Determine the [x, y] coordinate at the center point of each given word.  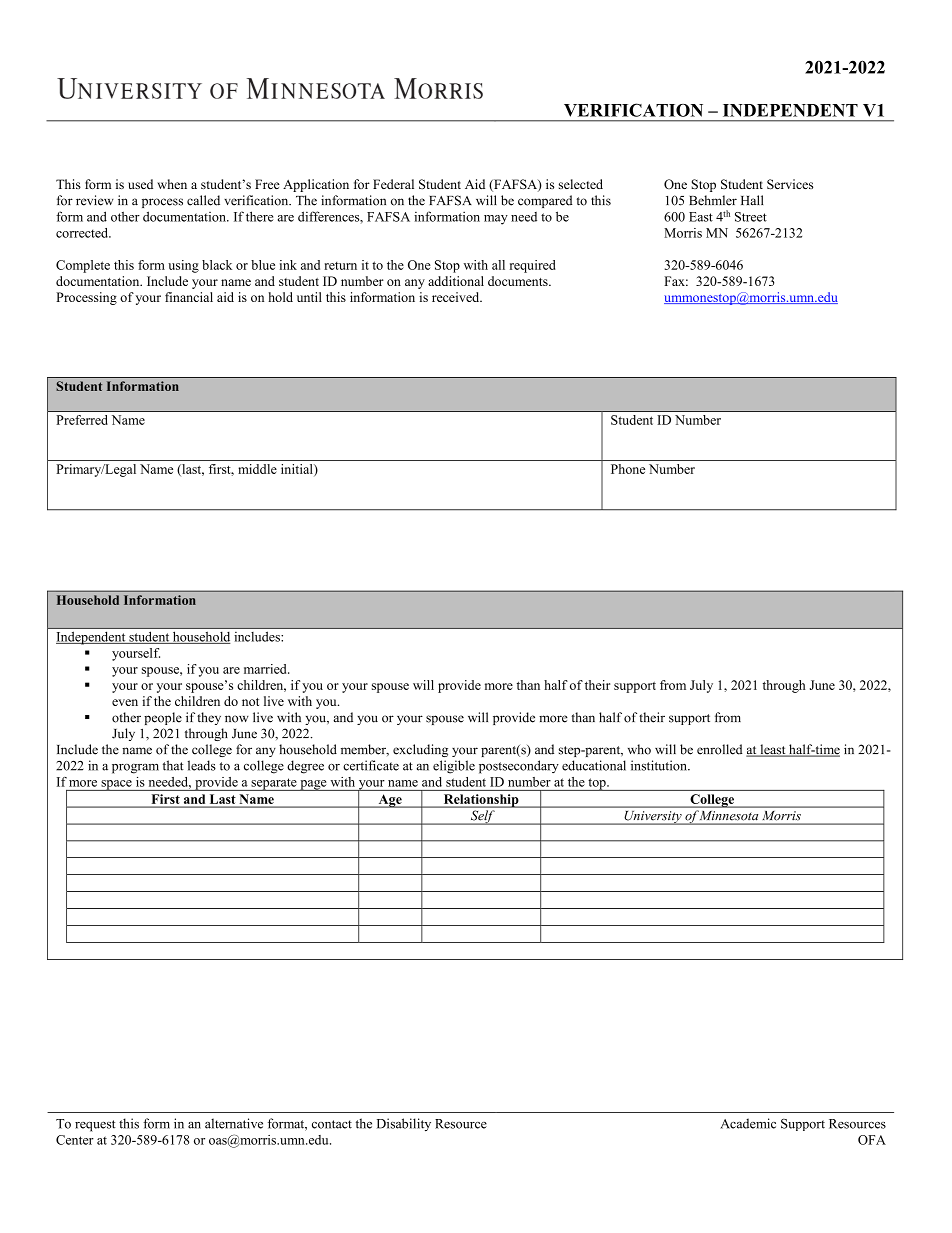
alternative [234, 1123]
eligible [454, 767]
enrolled [720, 749]
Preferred [82, 420]
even [125, 702]
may [496, 220]
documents [519, 281]
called [203, 200]
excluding [420, 750]
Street [751, 217]
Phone [628, 469]
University [653, 818]
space [116, 785]
